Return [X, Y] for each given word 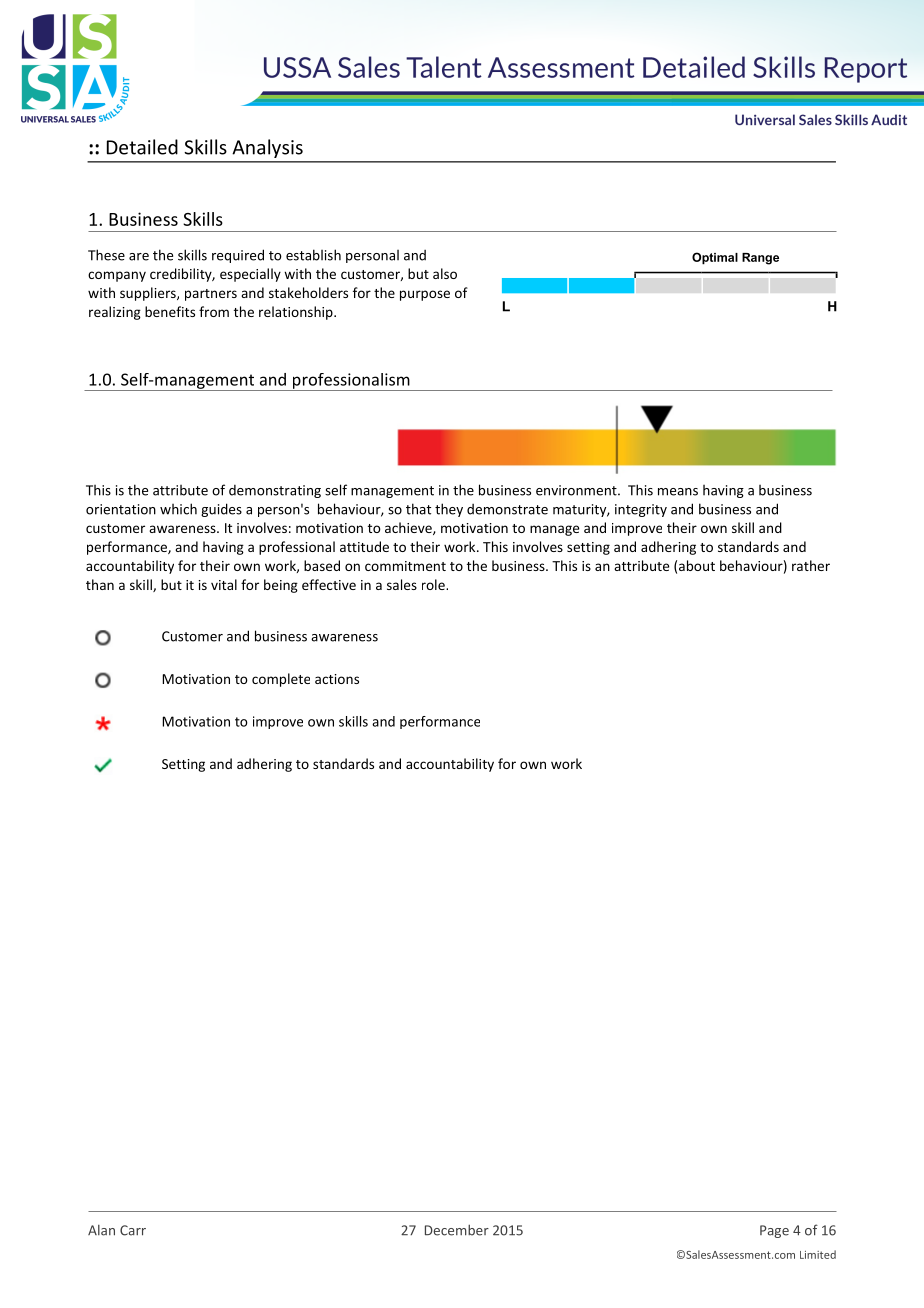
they [449, 510]
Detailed [142, 147]
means [678, 492]
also [445, 273]
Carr [133, 1230]
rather [811, 565]
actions [337, 679]
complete [281, 680]
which [178, 509]
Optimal [715, 258]
